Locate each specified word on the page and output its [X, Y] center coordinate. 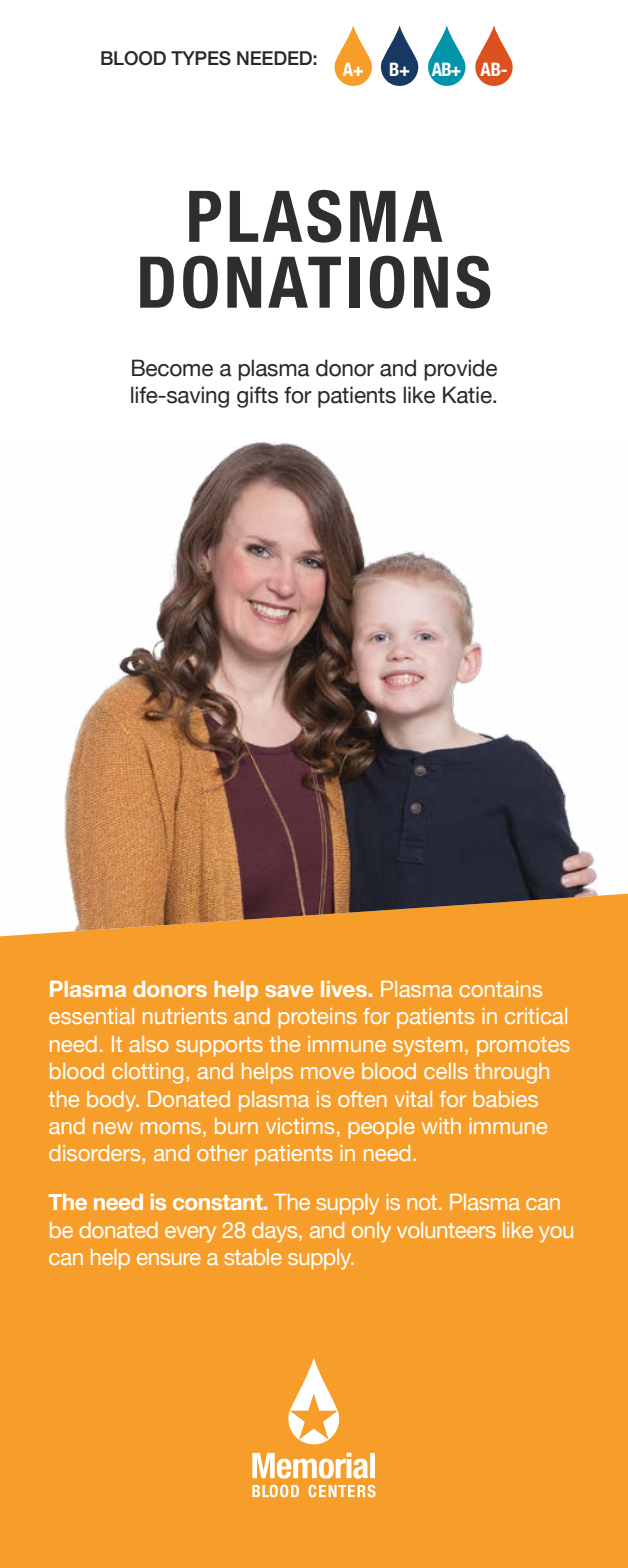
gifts [257, 397]
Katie [468, 395]
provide [460, 370]
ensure [169, 1259]
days [276, 1232]
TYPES [201, 58]
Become [172, 368]
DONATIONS [315, 282]
